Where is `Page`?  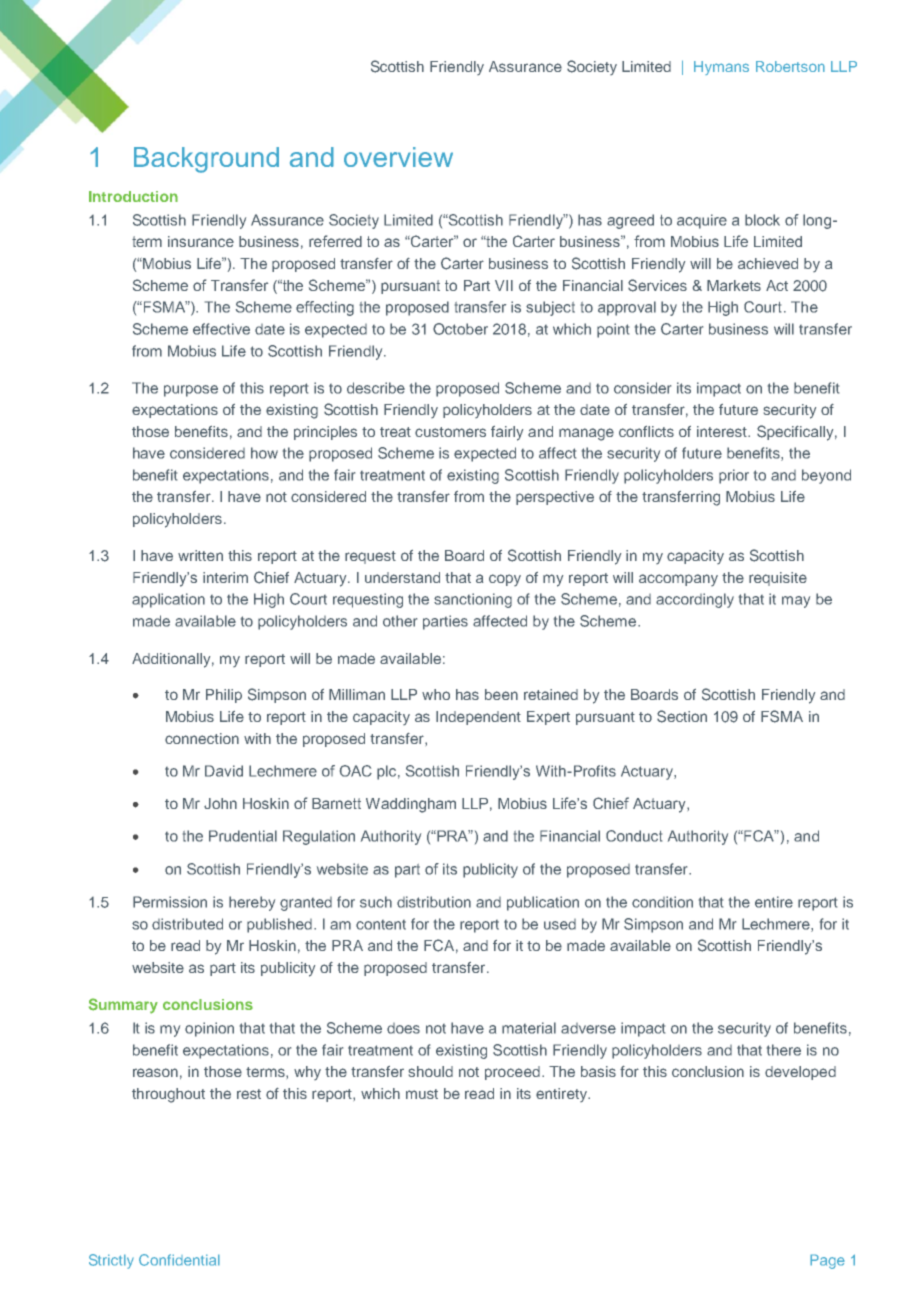 Page is located at coordinates (827, 1261).
